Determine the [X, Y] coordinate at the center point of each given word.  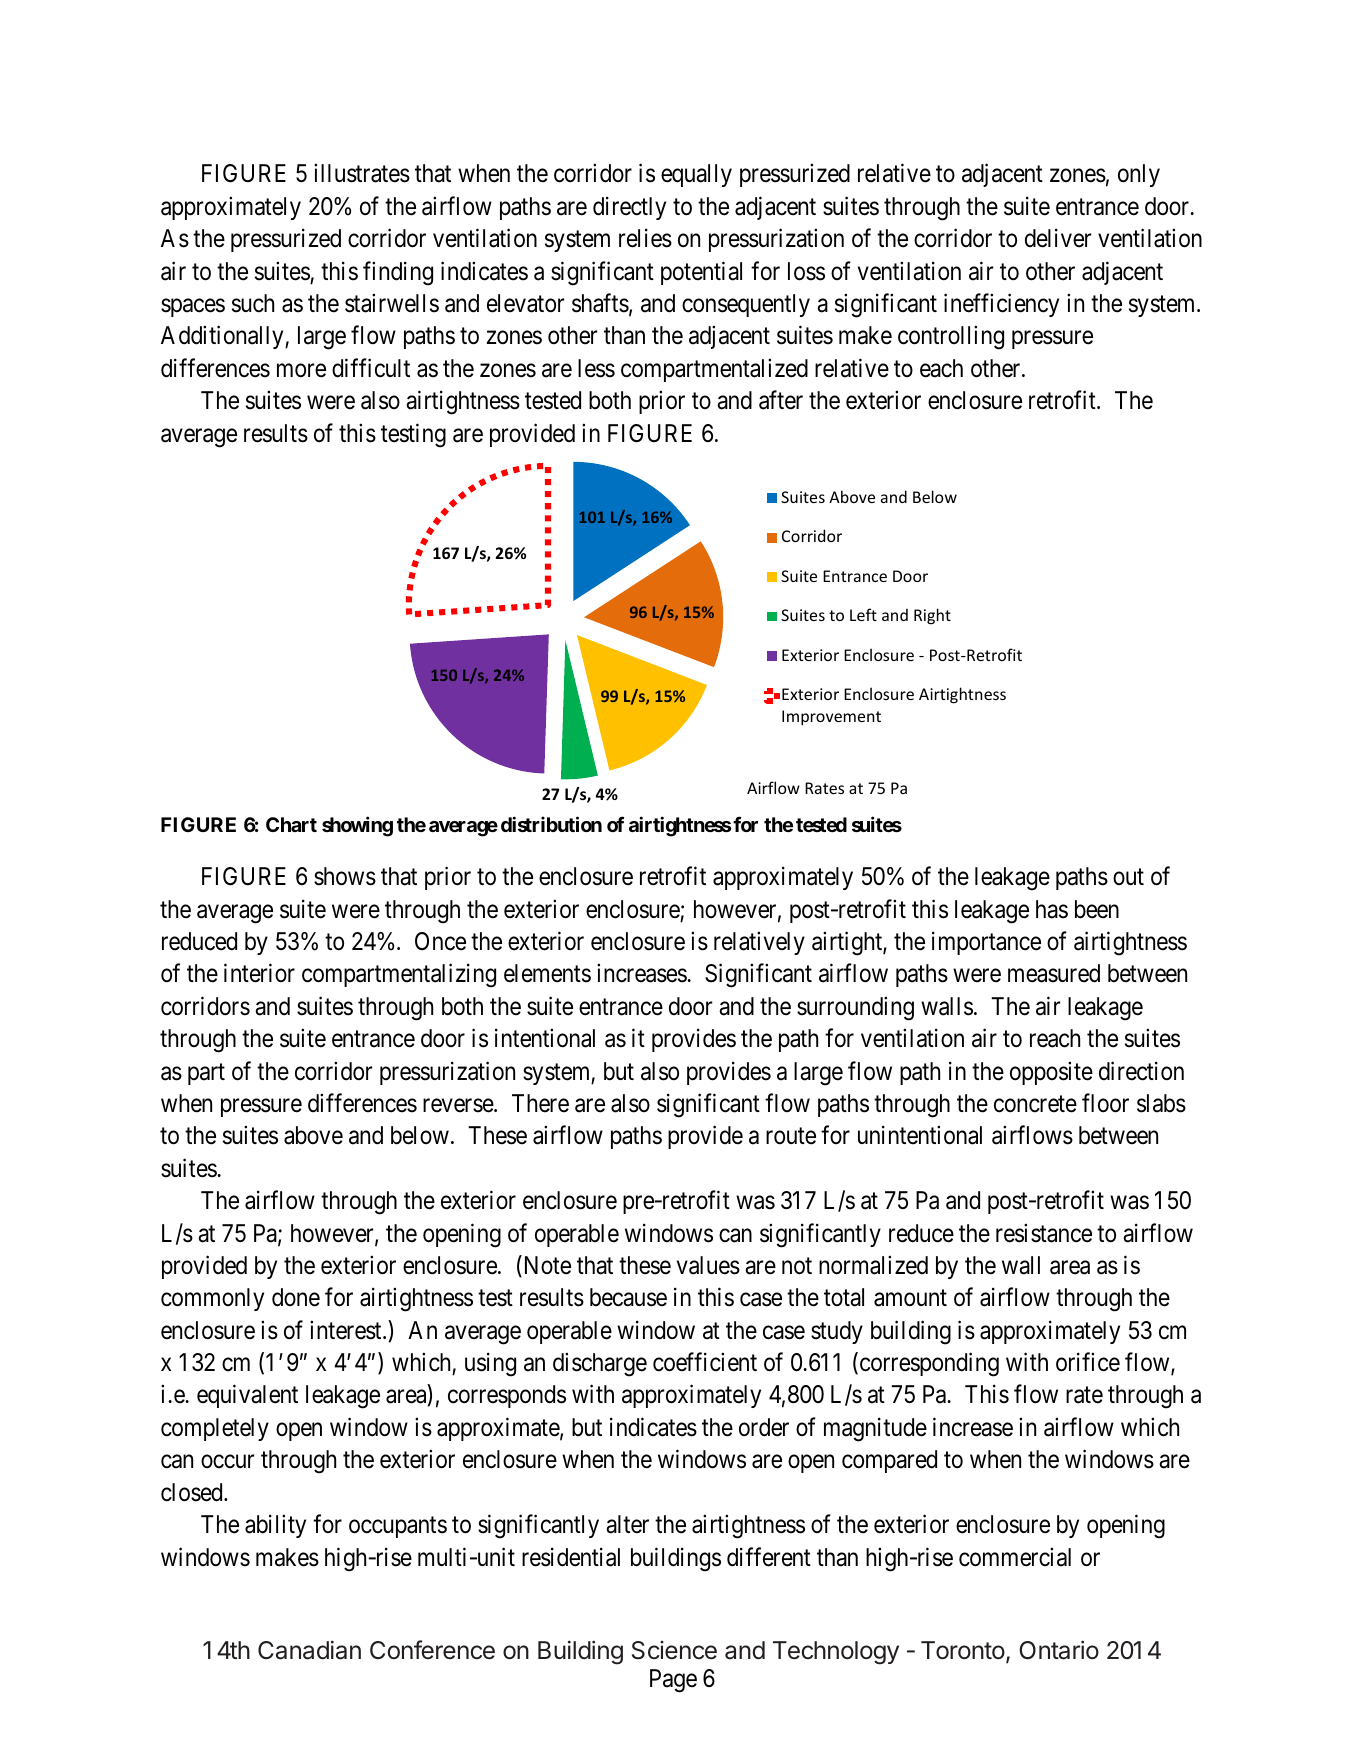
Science [674, 1650]
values [708, 1265]
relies [645, 238]
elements [547, 973]
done [296, 1297]
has [1052, 909]
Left [863, 614]
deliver [1058, 238]
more [301, 371]
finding [398, 273]
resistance [1044, 1233]
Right [932, 616]
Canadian [309, 1650]
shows [345, 876]
